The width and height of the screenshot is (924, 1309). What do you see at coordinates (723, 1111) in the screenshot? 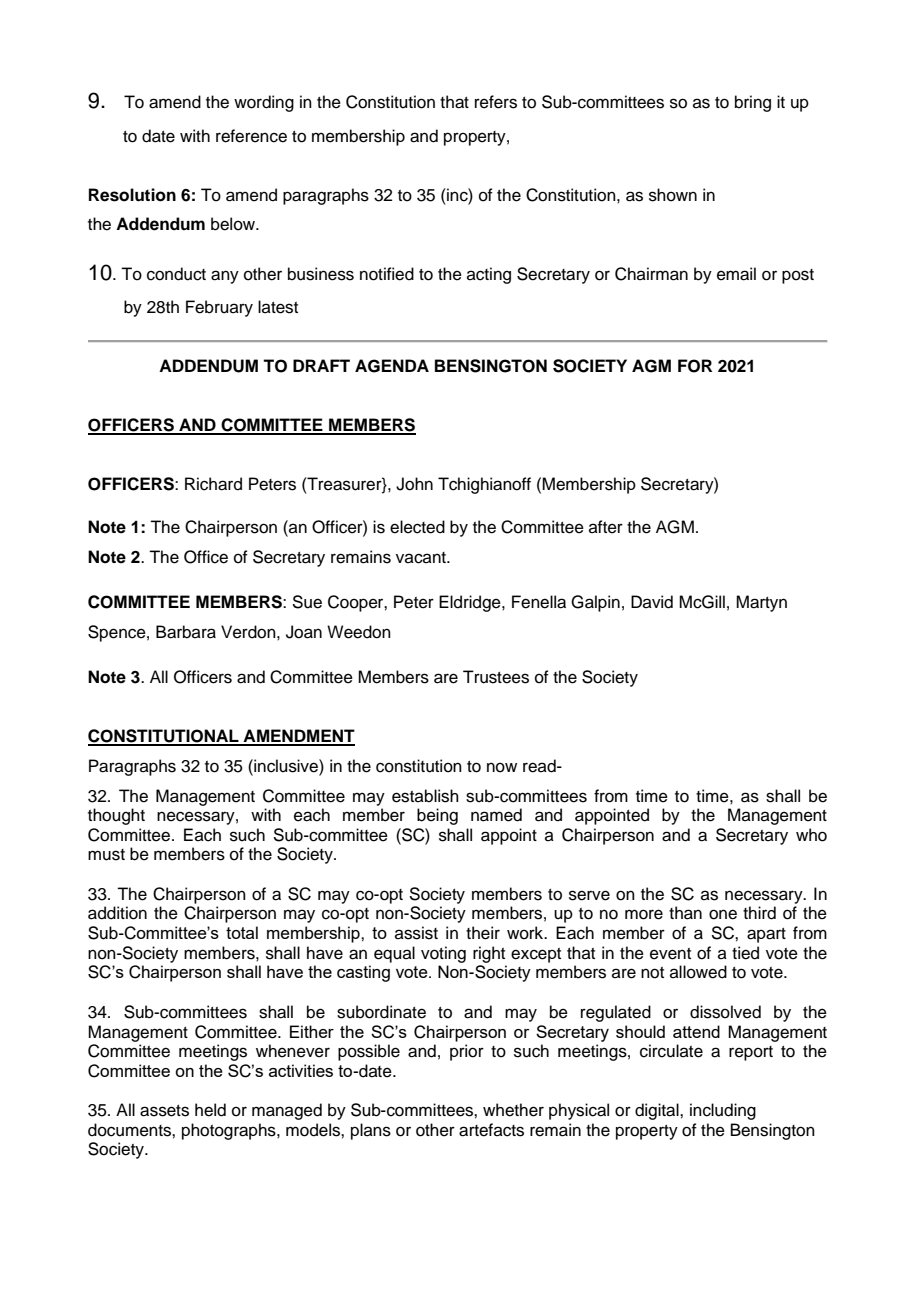
I see `including` at bounding box center [723, 1111].
